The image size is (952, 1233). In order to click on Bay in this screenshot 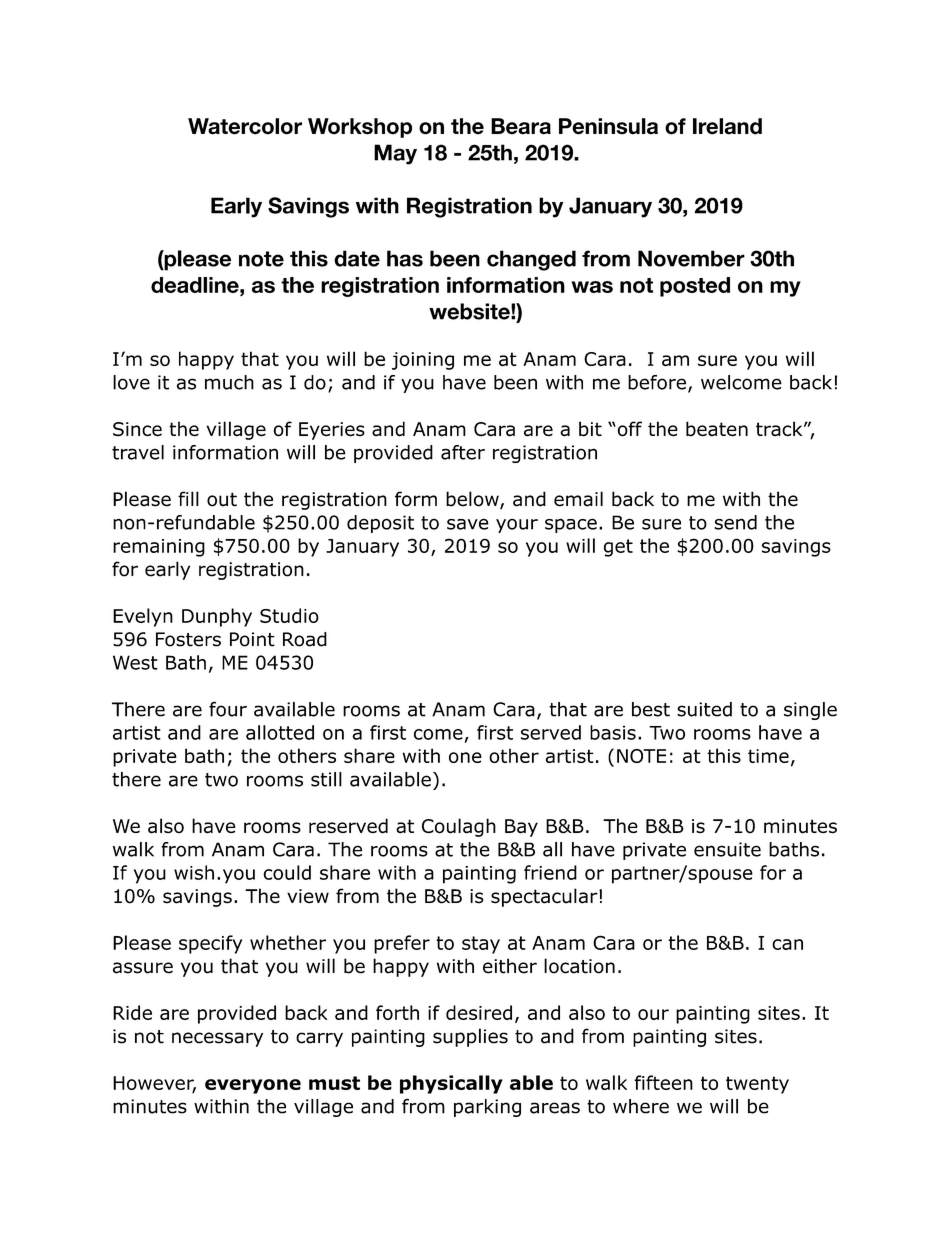, I will do `click(521, 828)`.
